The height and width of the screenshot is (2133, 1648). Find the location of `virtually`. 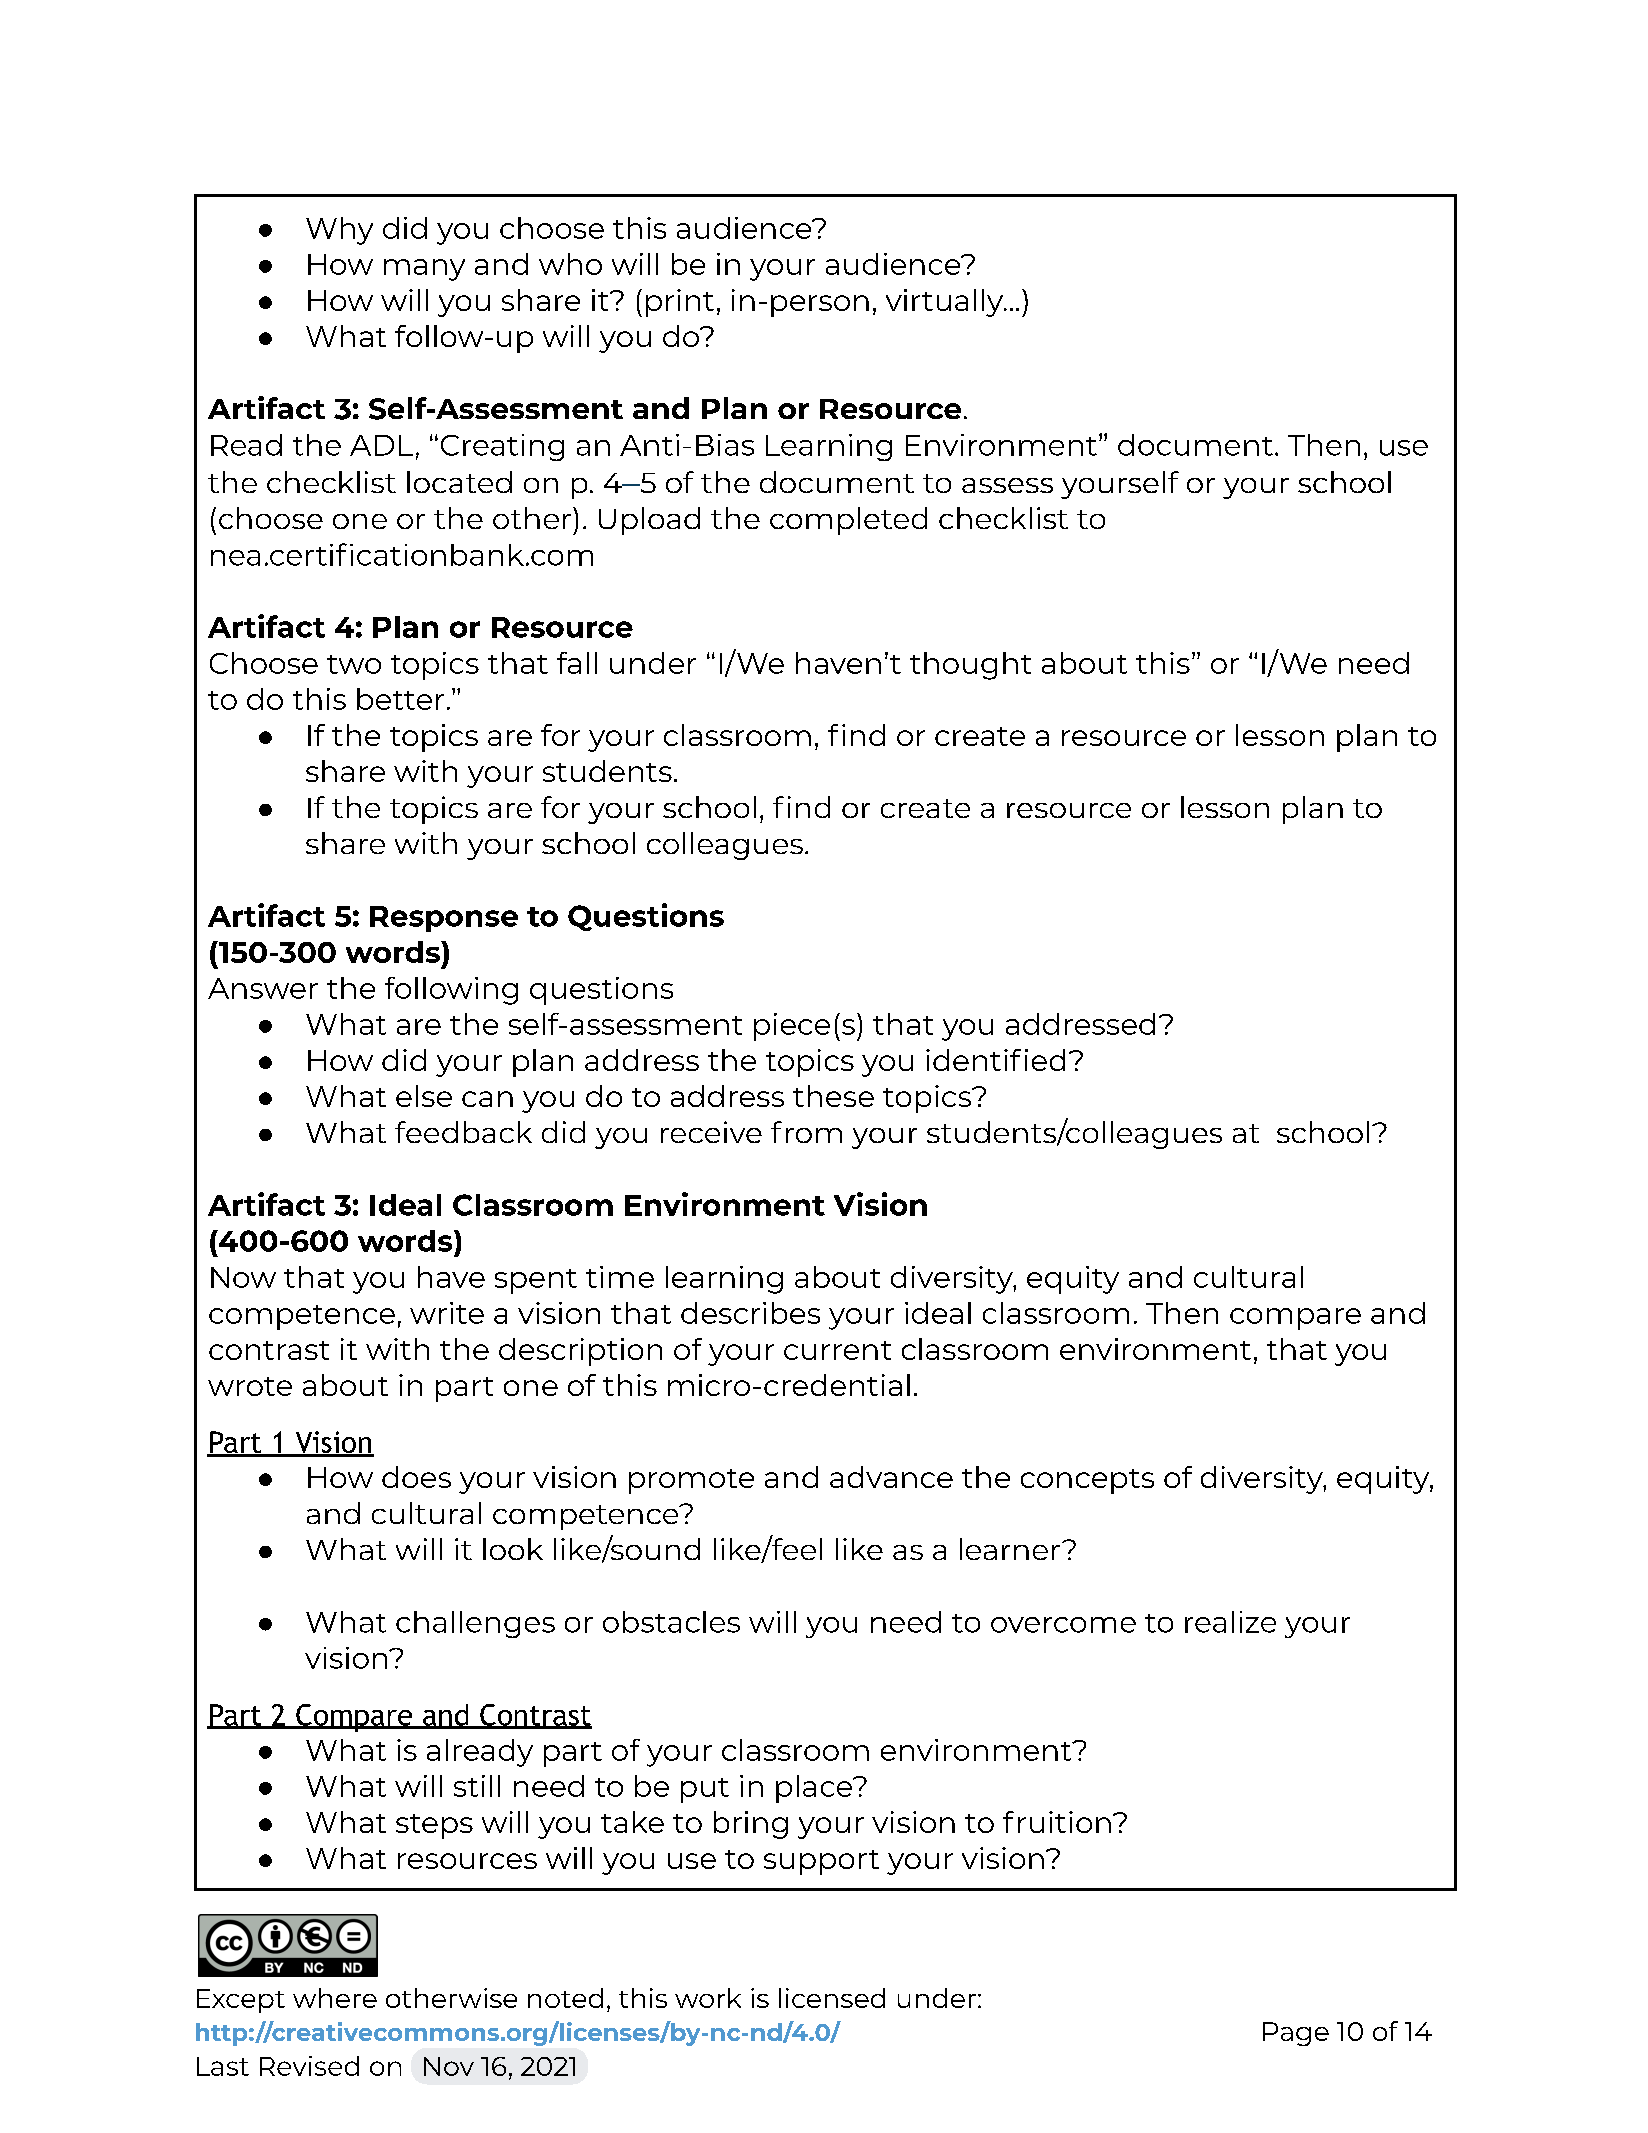

virtually is located at coordinates (946, 303).
